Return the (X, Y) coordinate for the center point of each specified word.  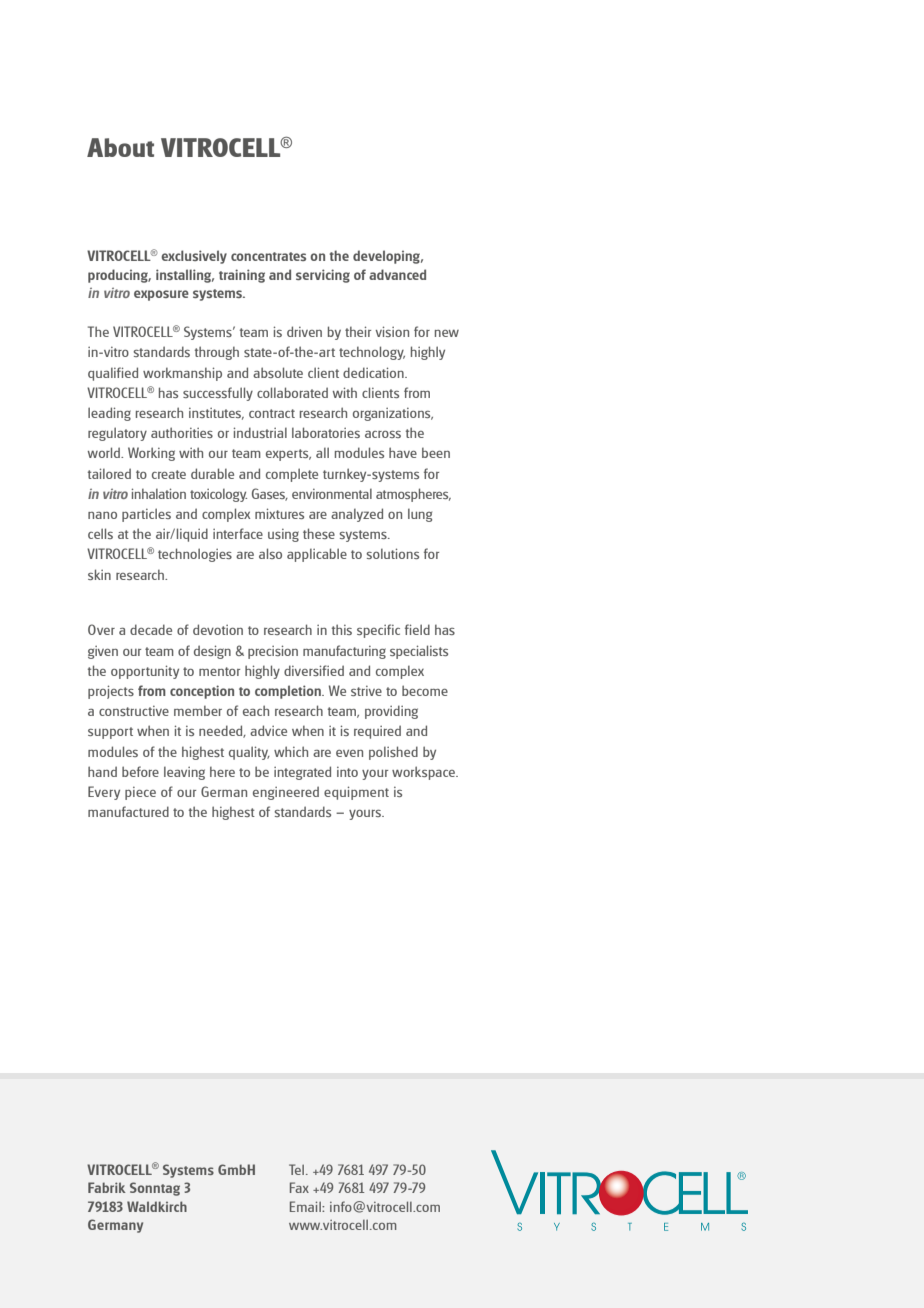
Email (306, 1206)
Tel (298, 1169)
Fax (299, 1187)
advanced (397, 274)
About (120, 147)
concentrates (268, 256)
